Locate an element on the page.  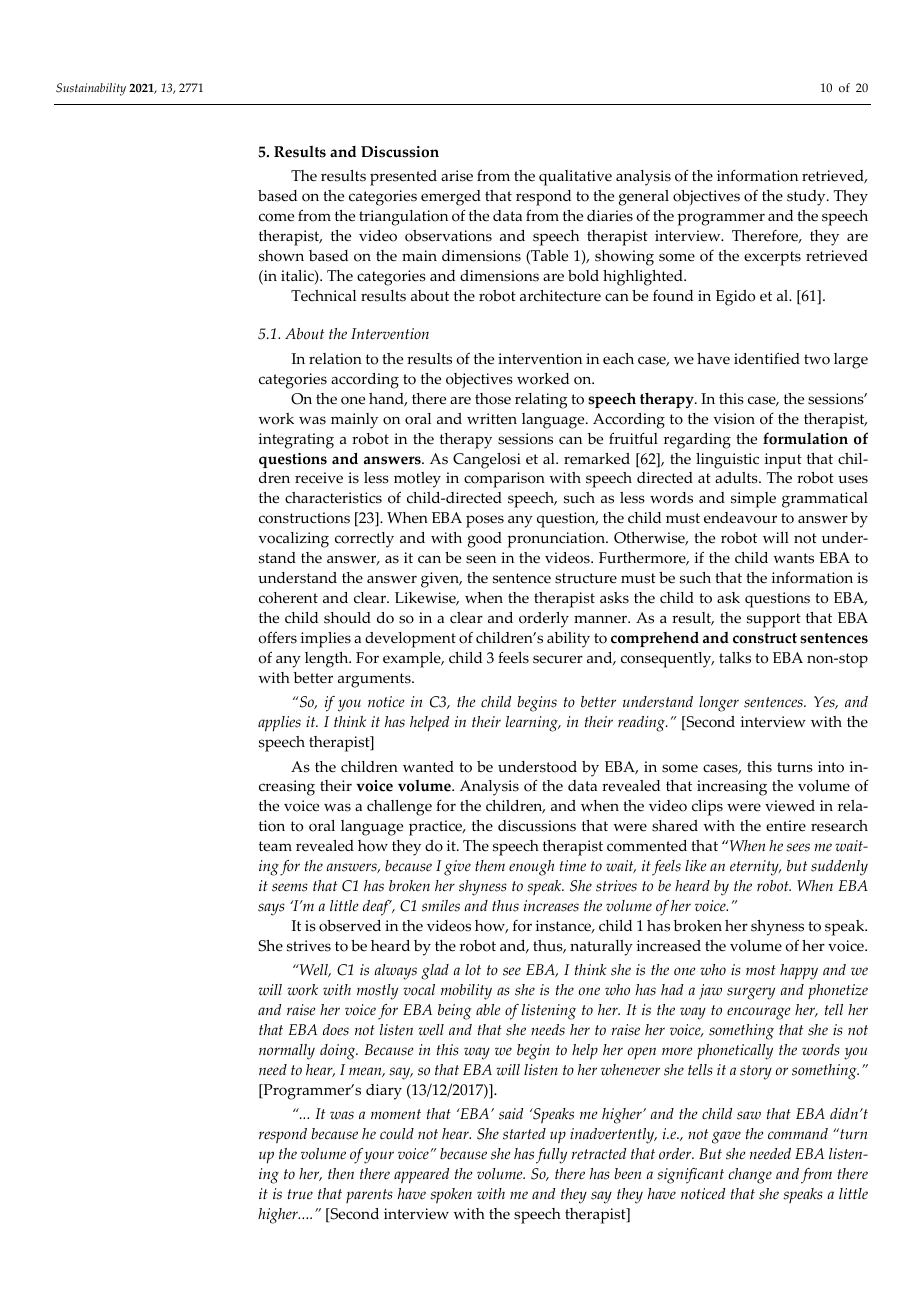
fully is located at coordinates (551, 1156).
